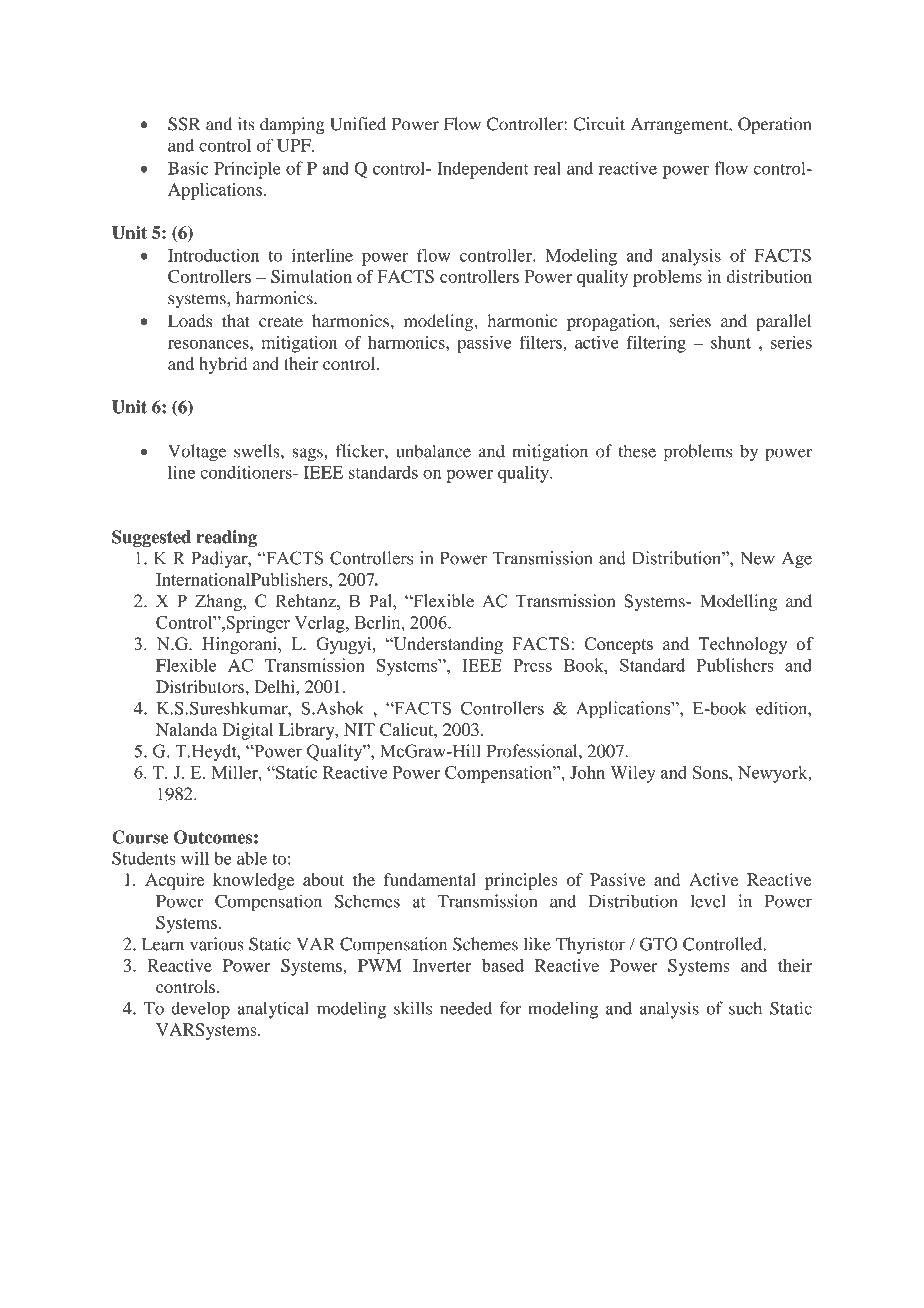 The height and width of the page is (1308, 924). I want to click on develop, so click(200, 1010).
